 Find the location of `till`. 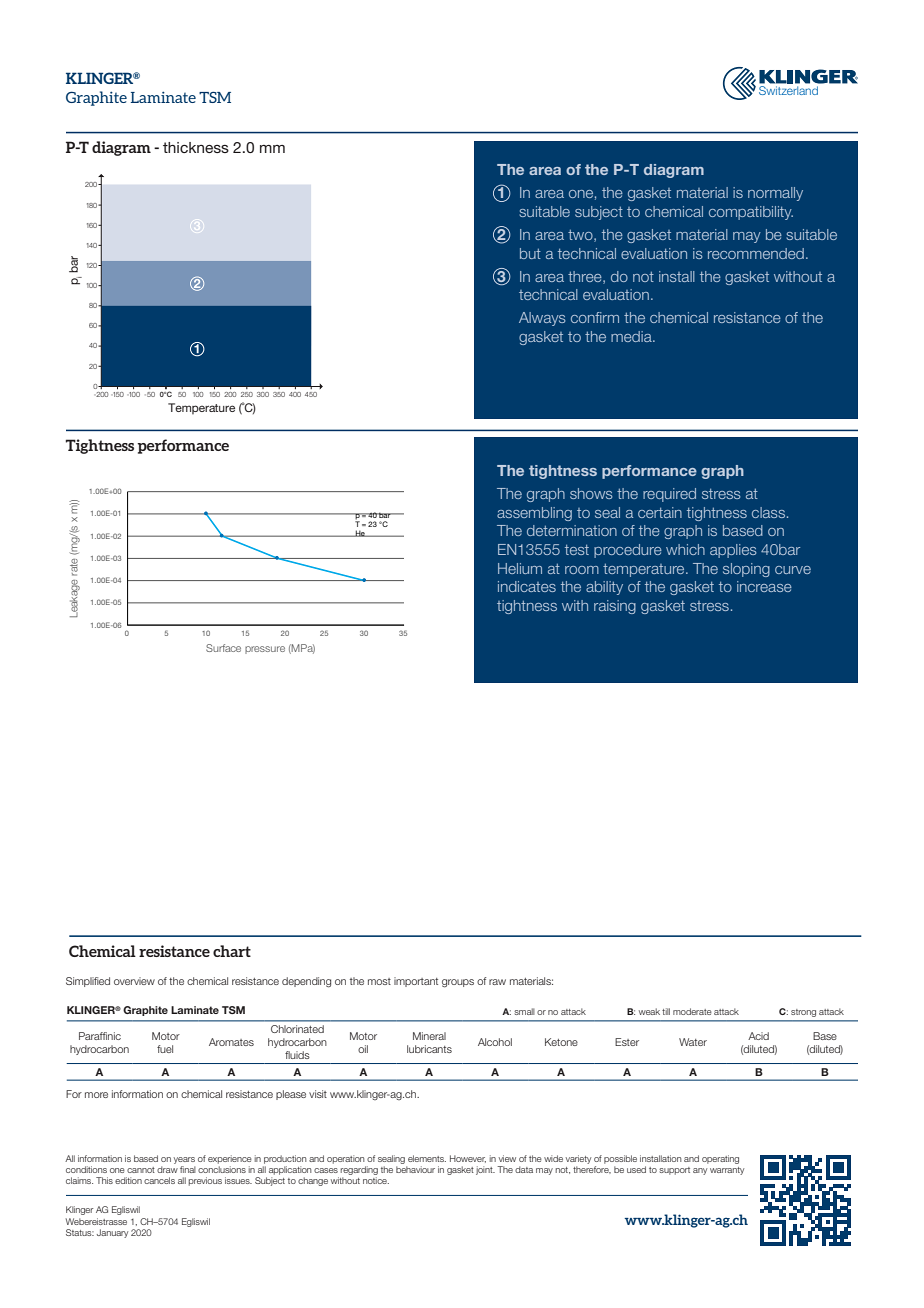

till is located at coordinates (666, 1011).
